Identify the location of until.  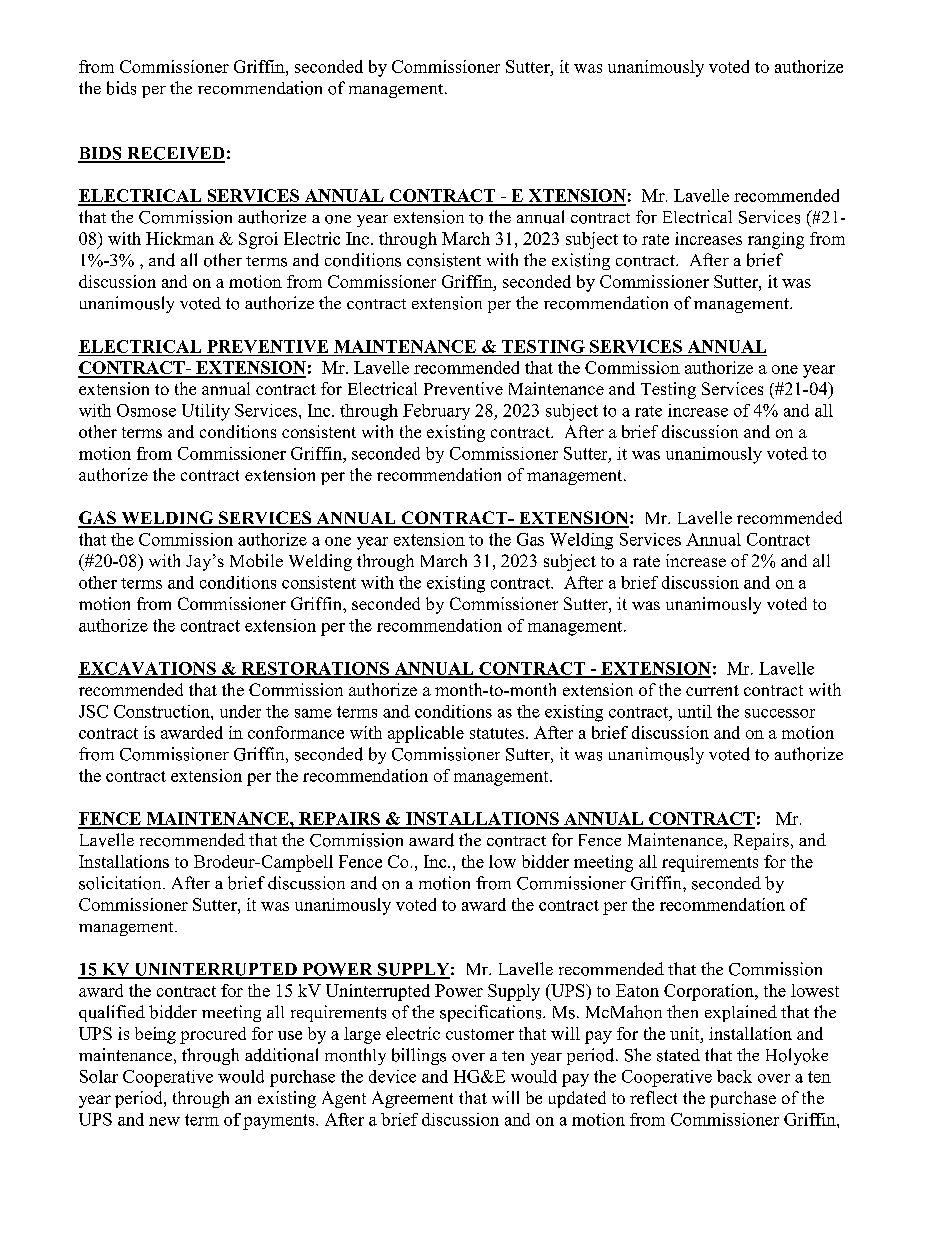
(695, 711).
